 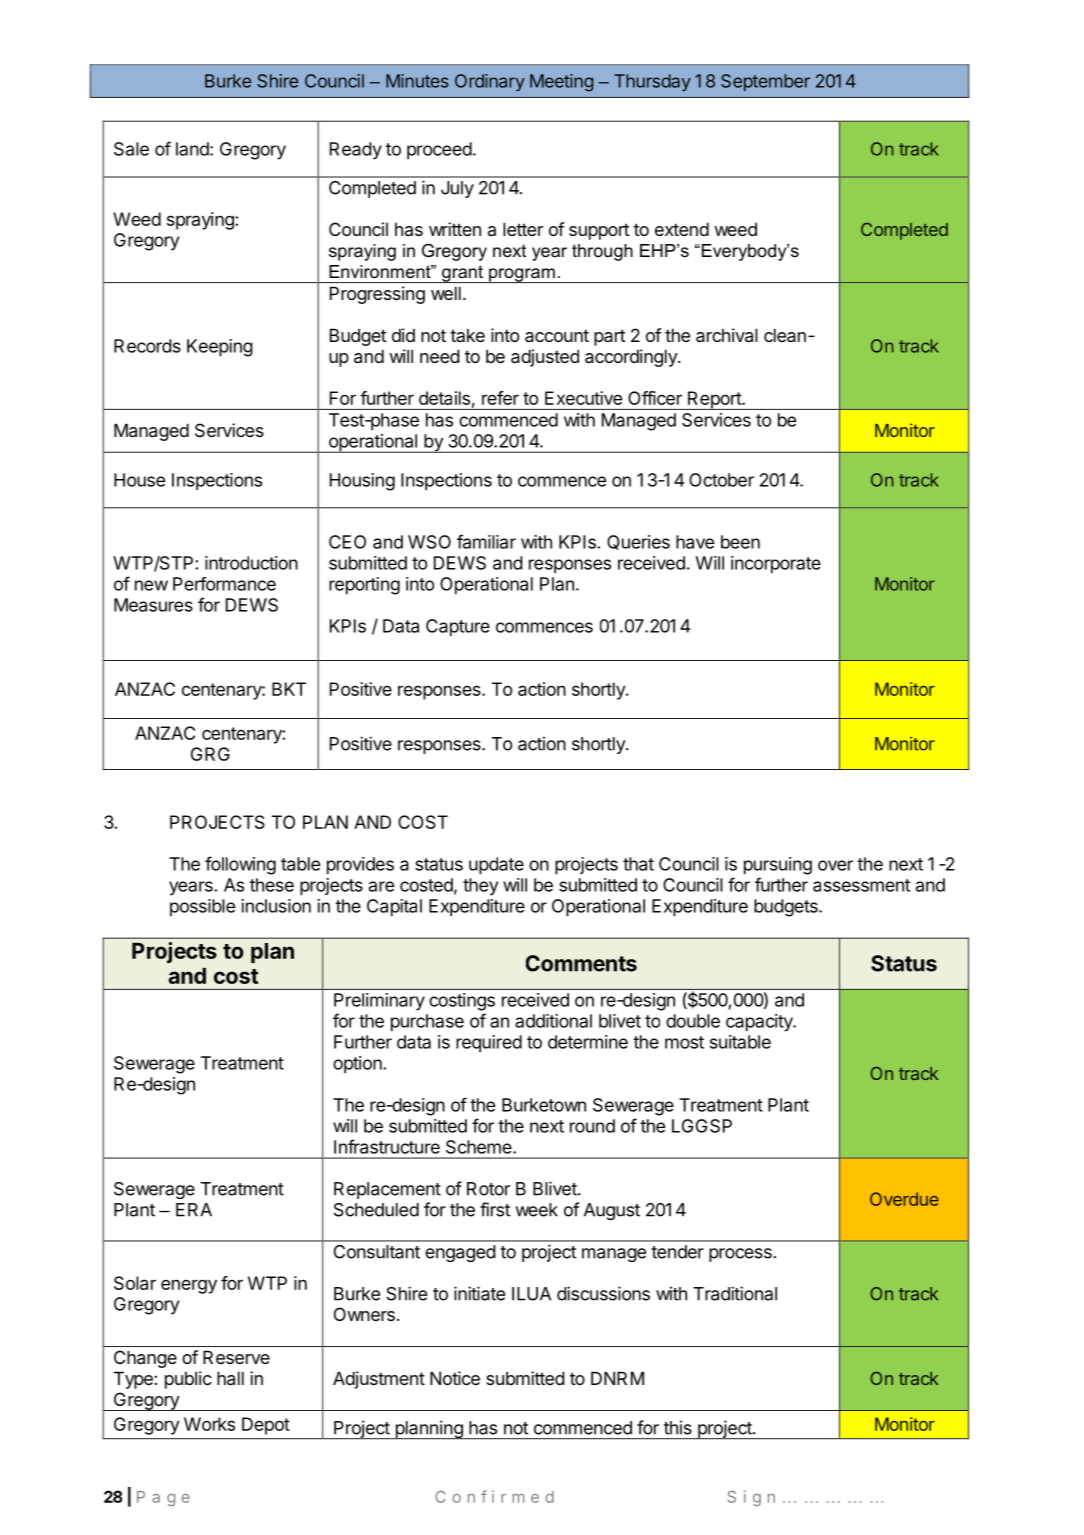 What do you see at coordinates (760, 1023) in the screenshot?
I see `capacity` at bounding box center [760, 1023].
